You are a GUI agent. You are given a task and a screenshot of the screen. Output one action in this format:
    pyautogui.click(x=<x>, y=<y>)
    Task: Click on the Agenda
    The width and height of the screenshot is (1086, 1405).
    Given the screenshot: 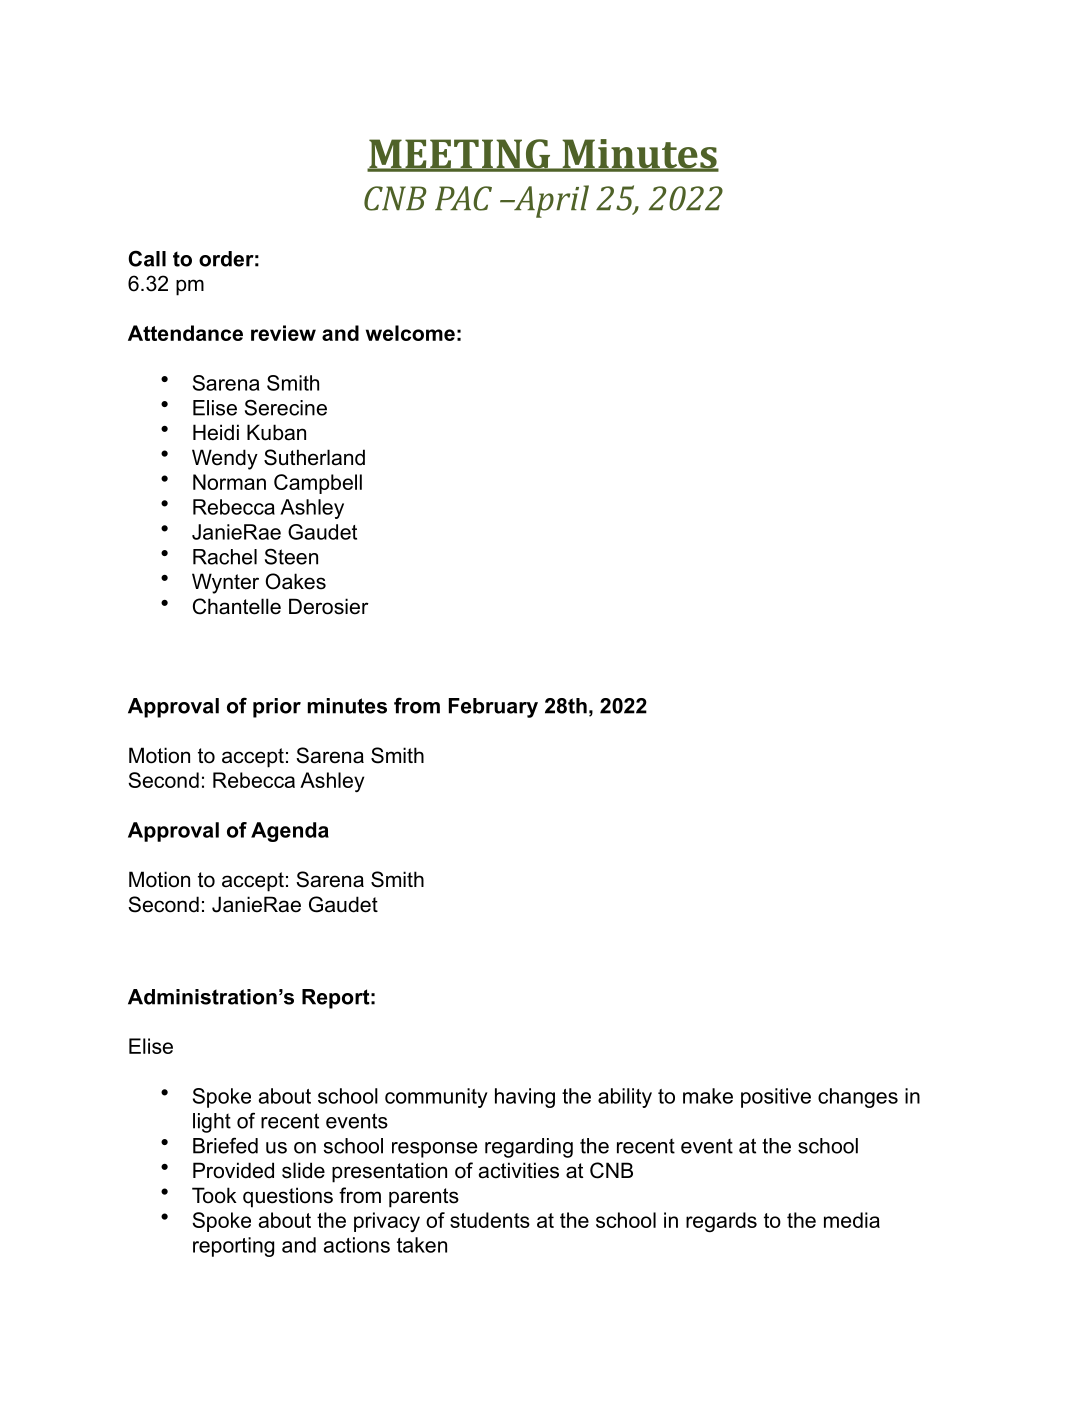 What is the action you would take?
    pyautogui.click(x=290, y=832)
